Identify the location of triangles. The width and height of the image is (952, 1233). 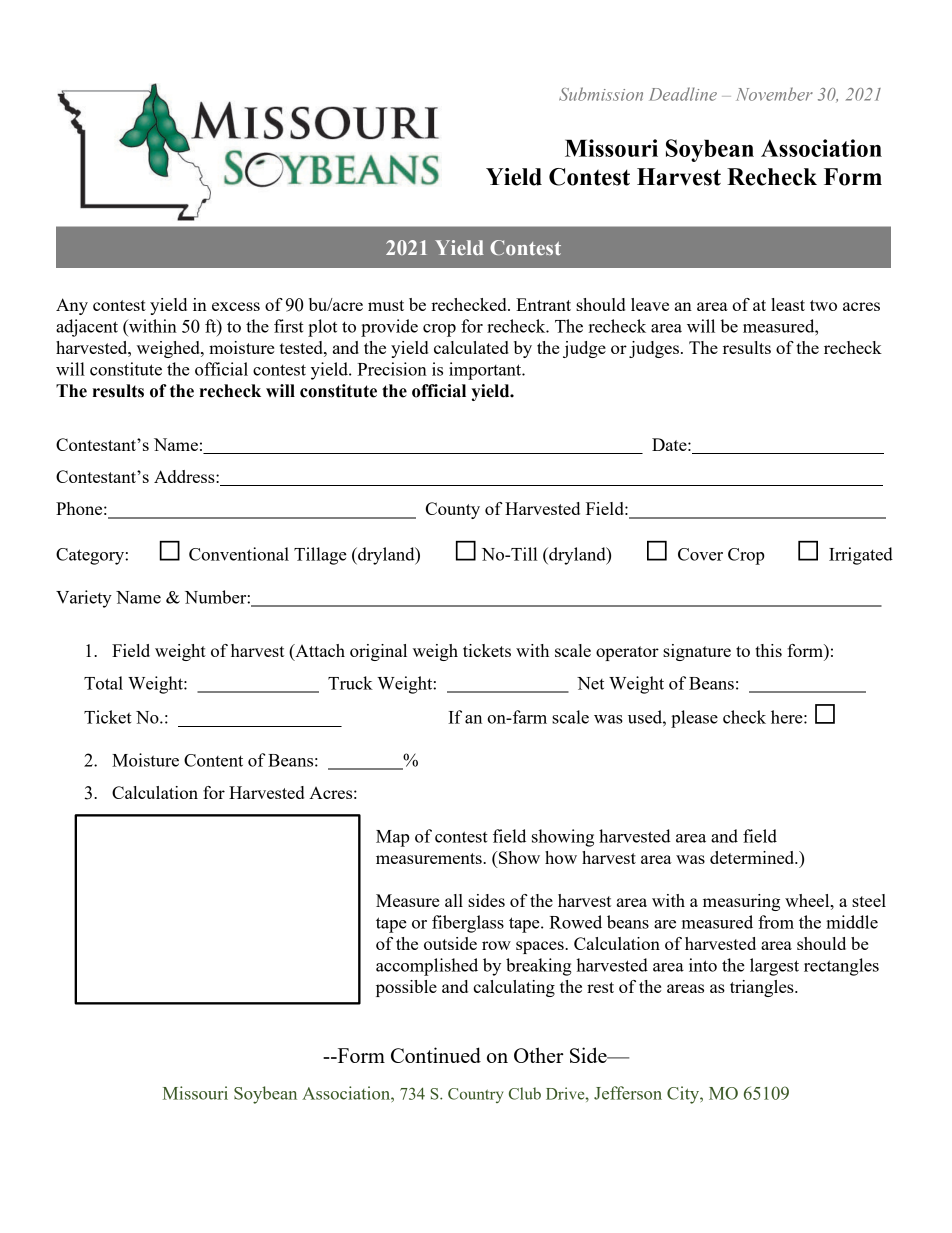
(763, 988).
